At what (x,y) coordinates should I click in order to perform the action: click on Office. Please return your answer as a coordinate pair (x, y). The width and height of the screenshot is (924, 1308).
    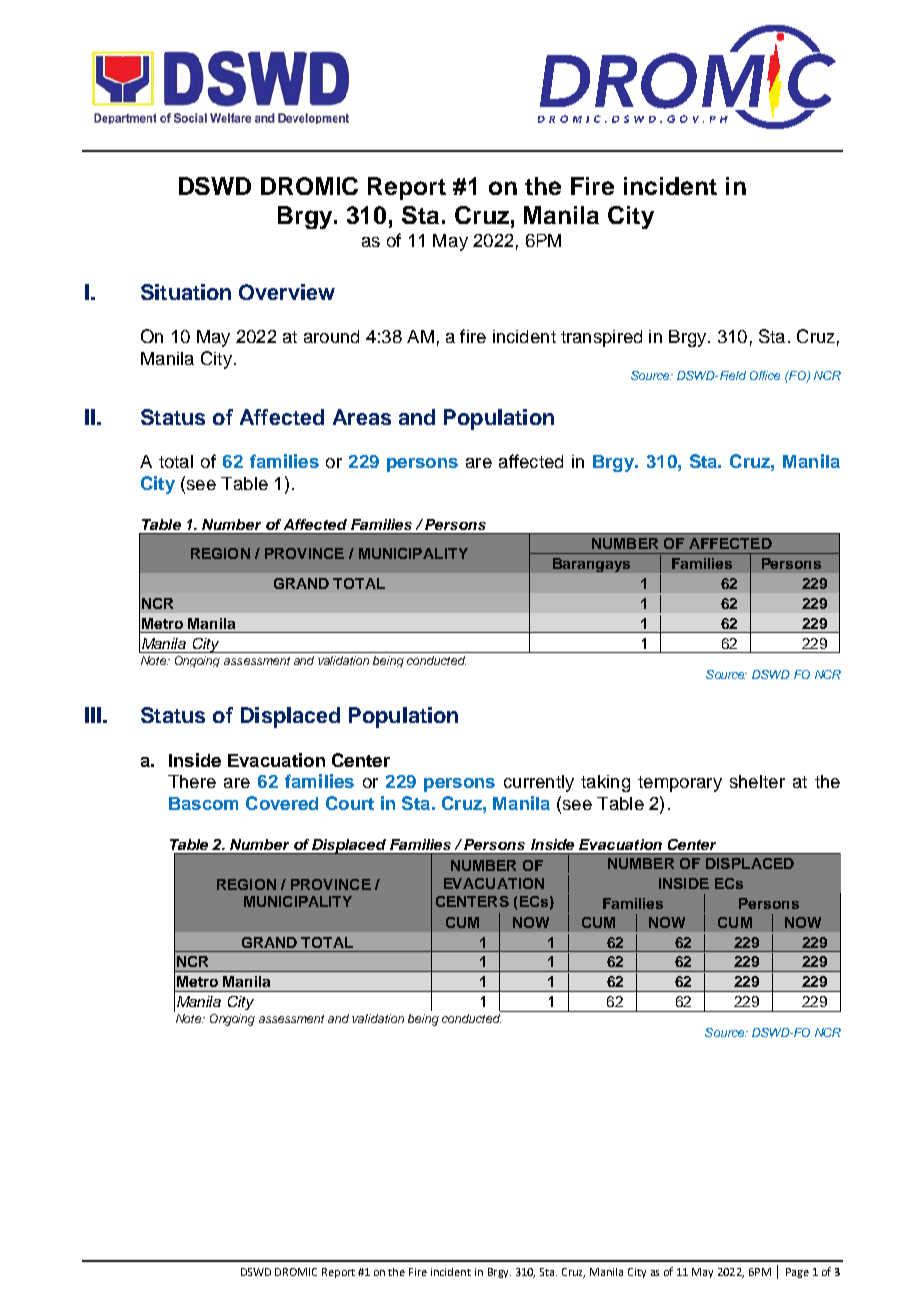
    Looking at the image, I should click on (765, 375).
